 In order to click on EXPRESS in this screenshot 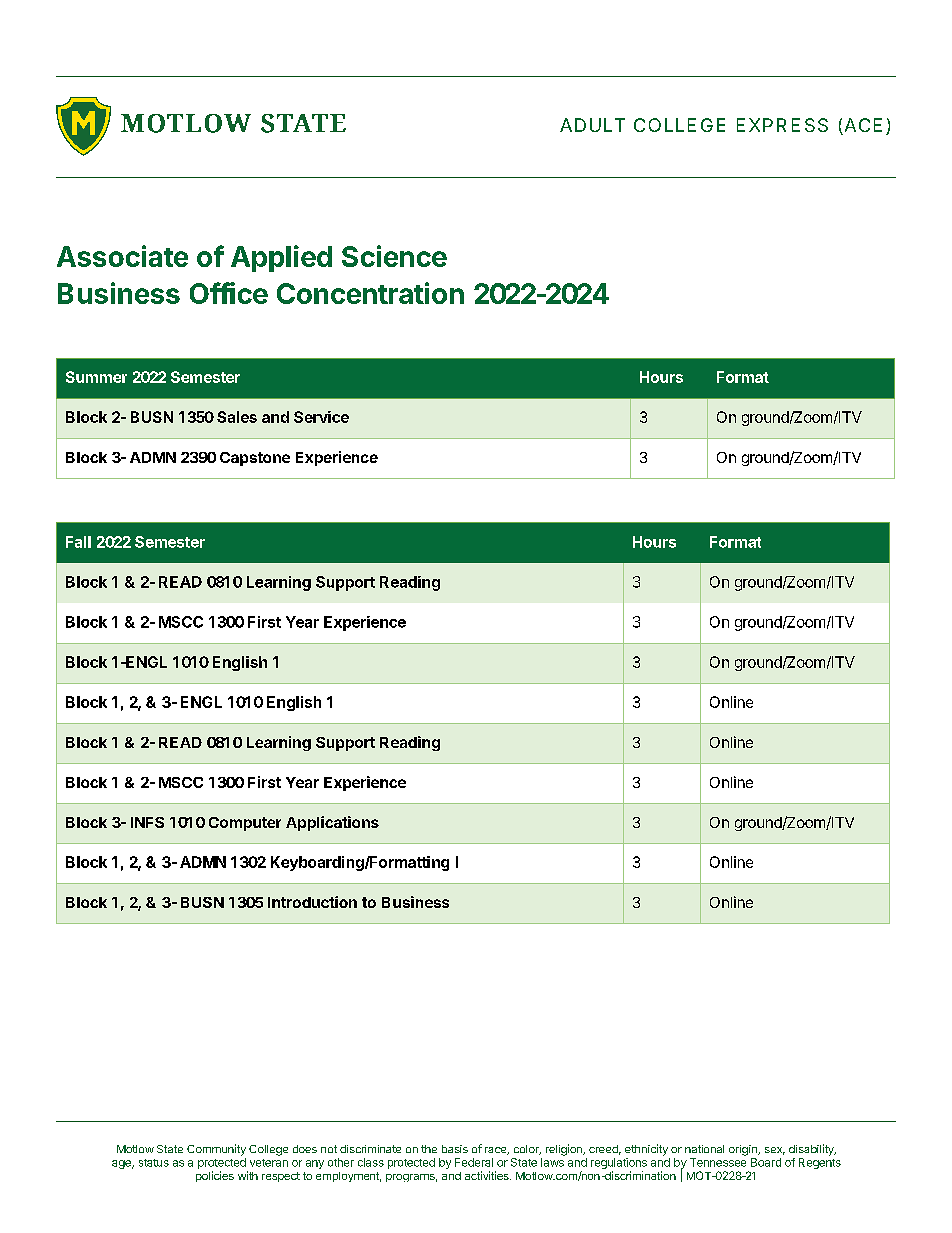, I will do `click(782, 125)`.
